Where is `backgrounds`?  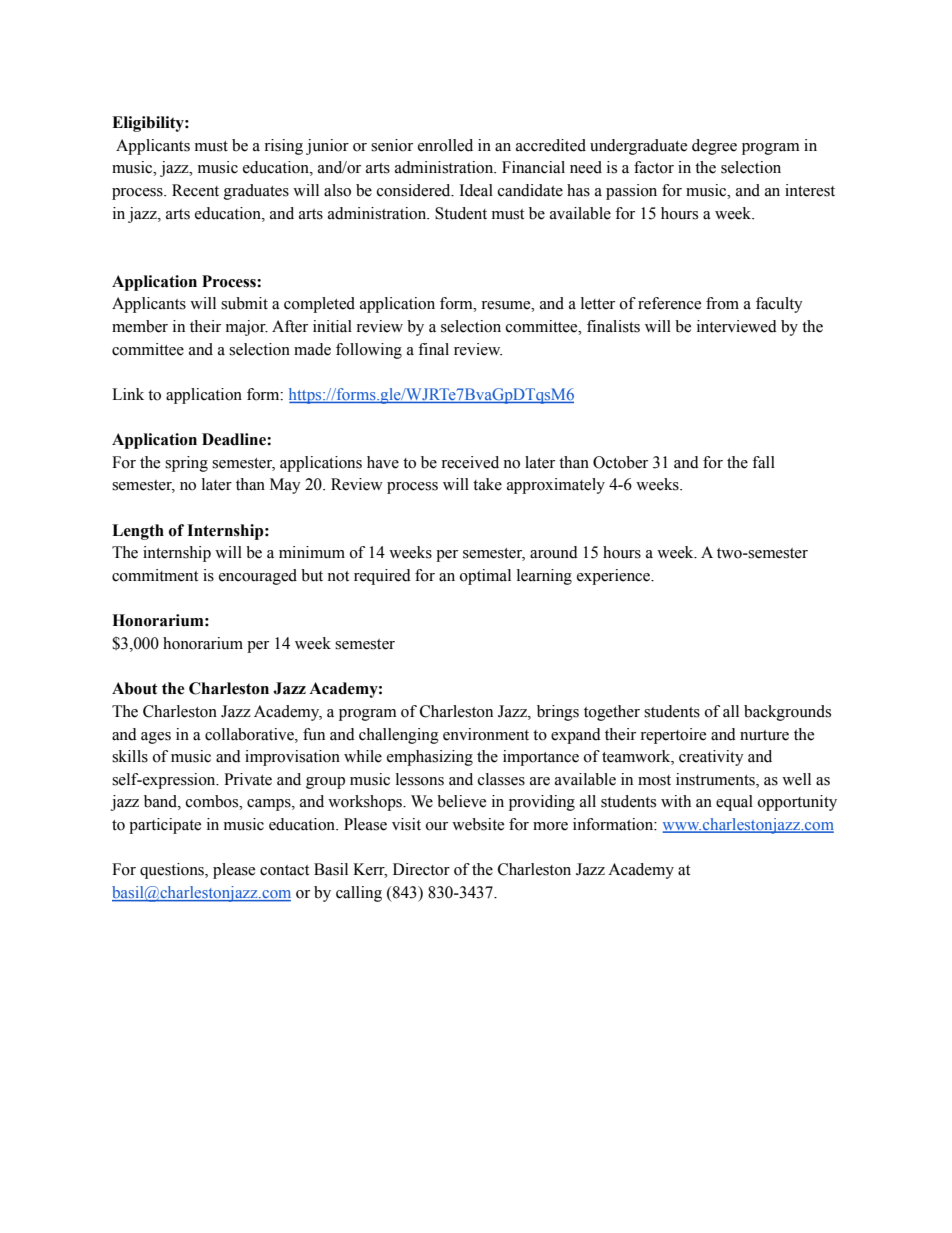 backgrounds is located at coordinates (787, 713).
